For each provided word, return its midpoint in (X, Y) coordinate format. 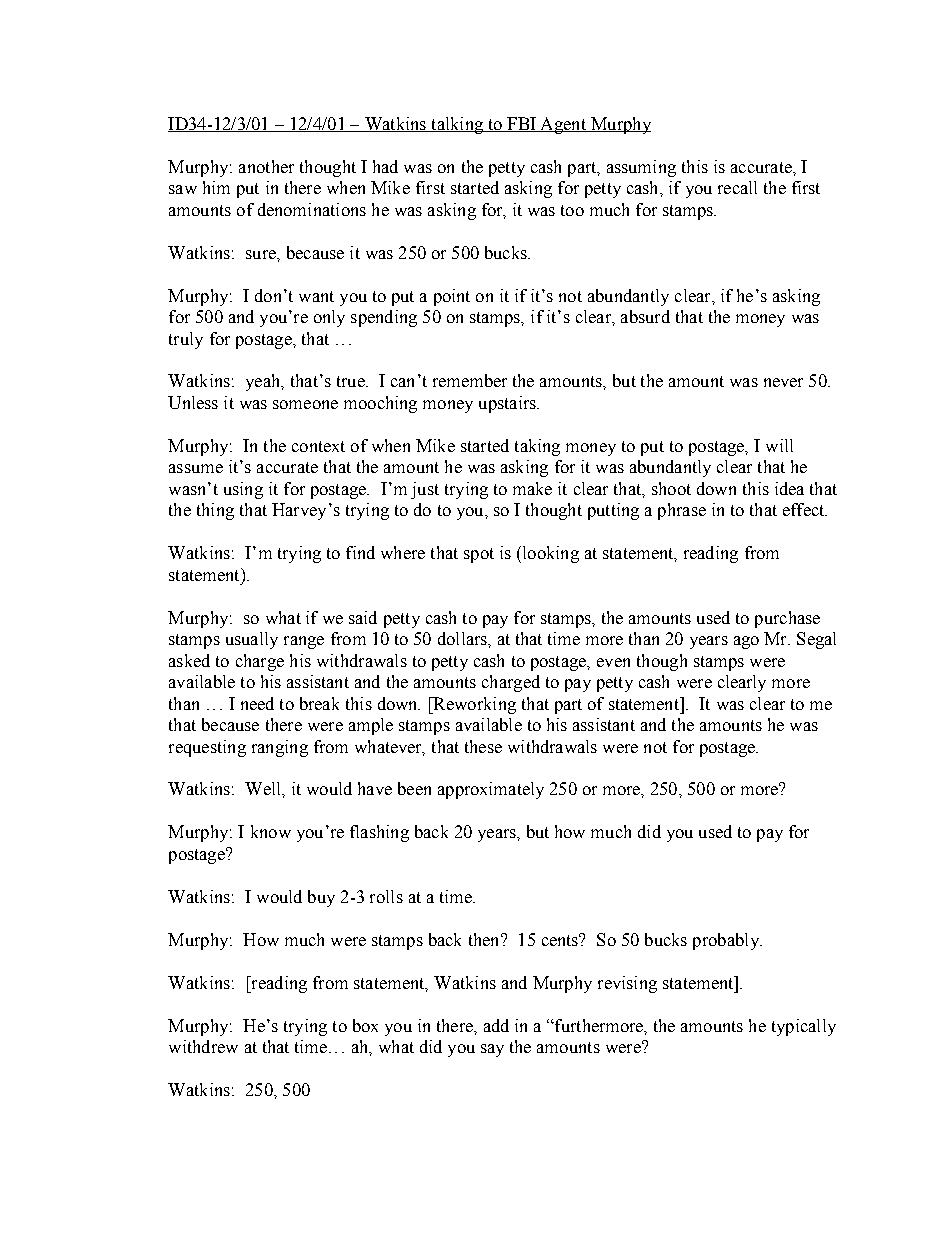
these (483, 746)
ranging (280, 748)
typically (804, 1027)
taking (537, 447)
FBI (521, 124)
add (496, 1025)
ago (746, 642)
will (779, 445)
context (318, 446)
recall (737, 187)
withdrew (203, 1046)
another (266, 166)
